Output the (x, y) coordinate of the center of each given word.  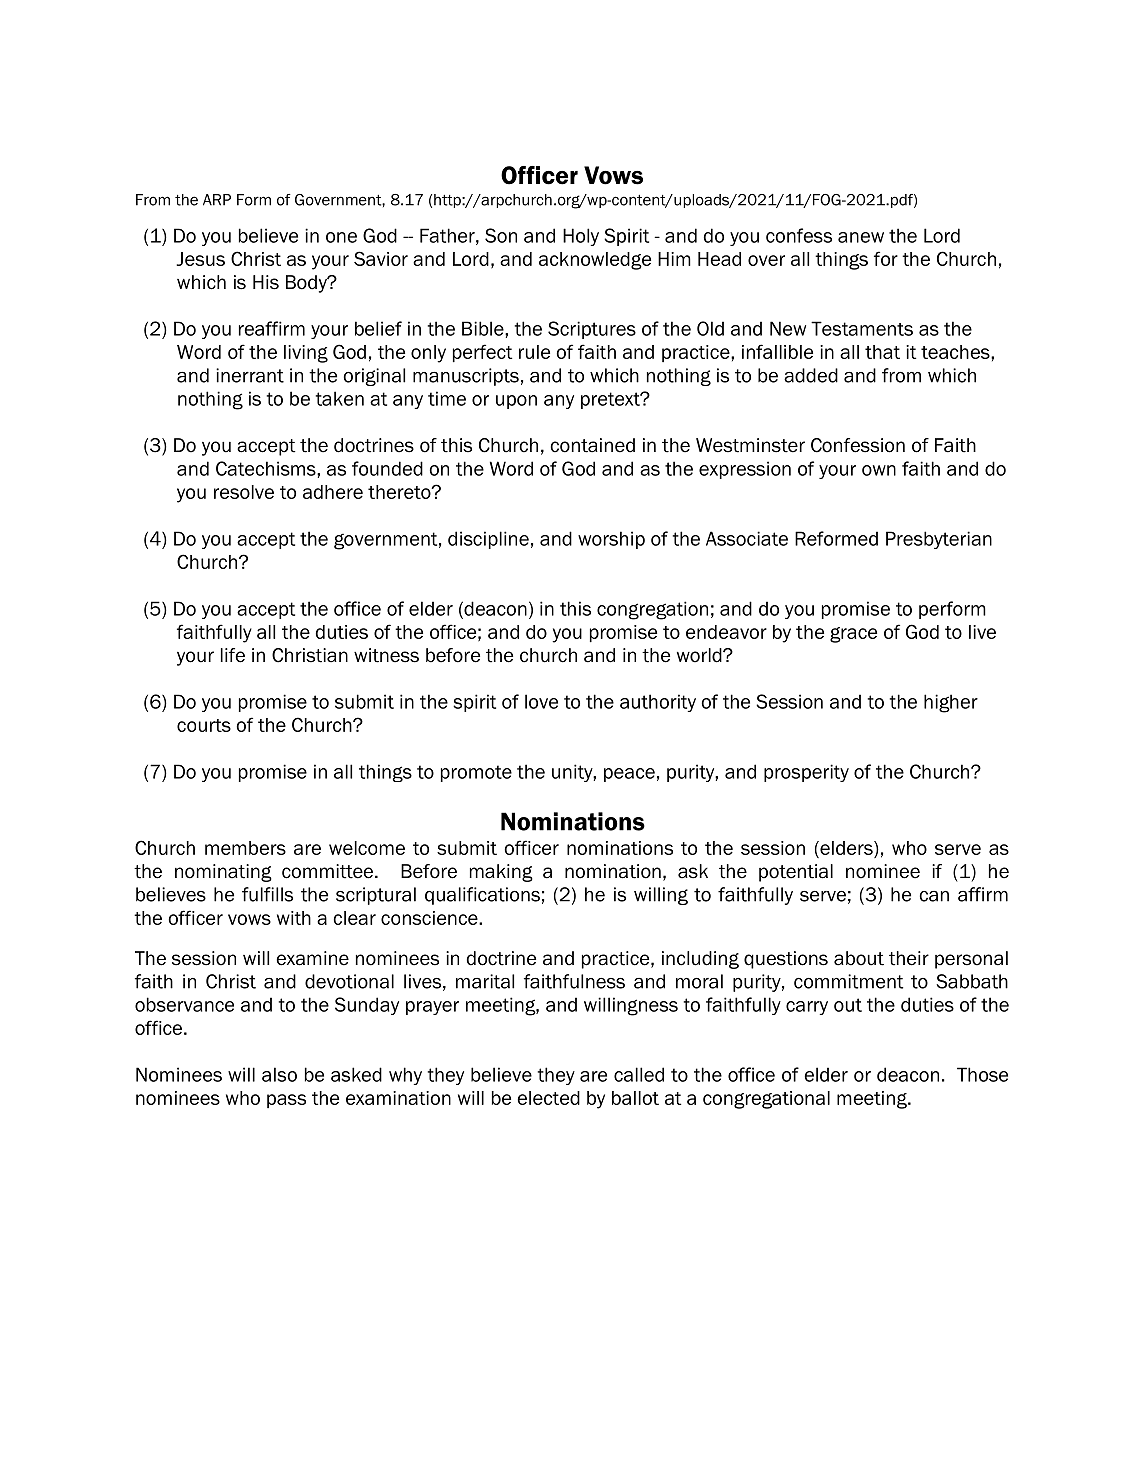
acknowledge (595, 261)
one (341, 237)
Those (982, 1074)
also (279, 1074)
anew (861, 237)
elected (548, 1098)
